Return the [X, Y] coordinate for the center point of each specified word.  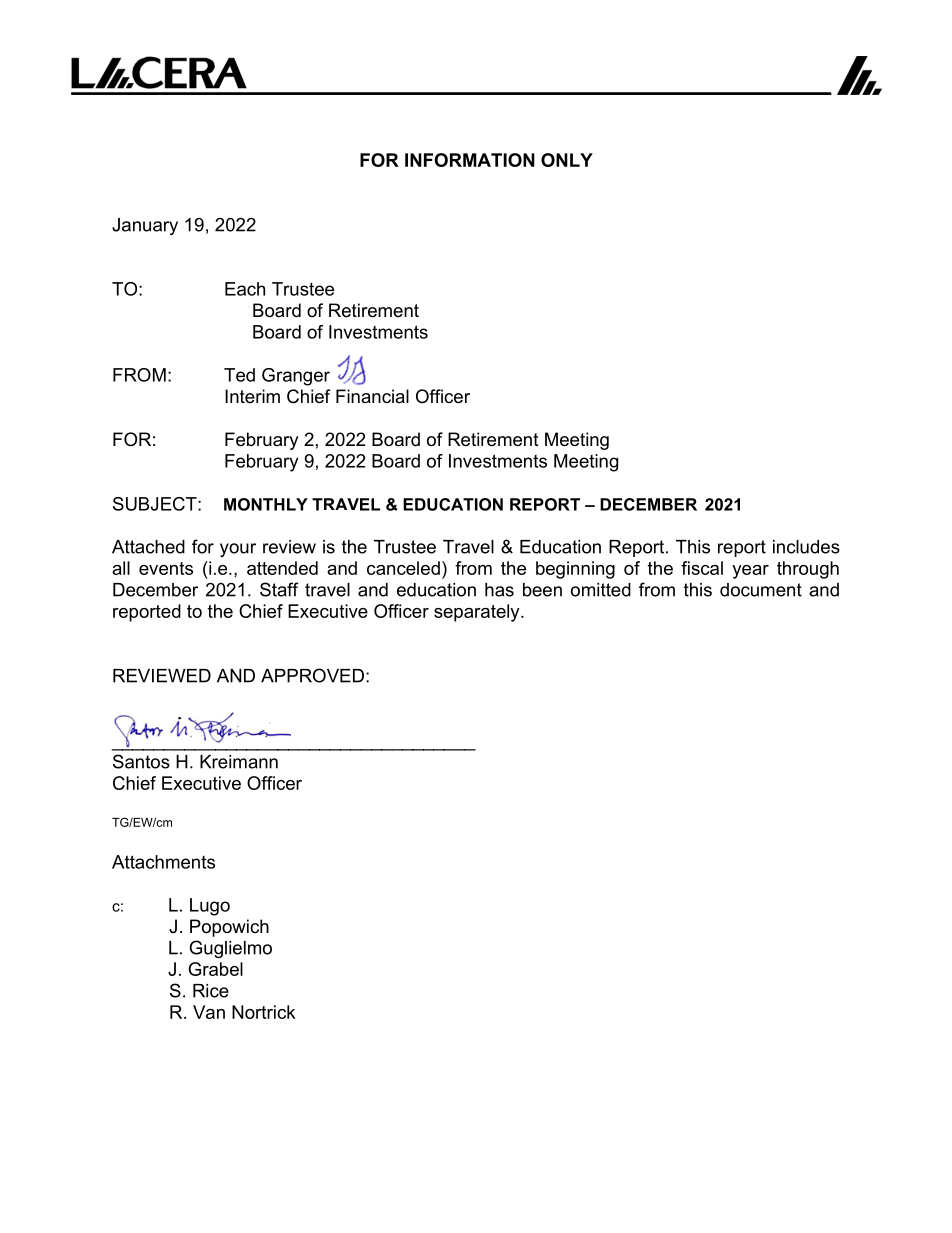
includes [806, 547]
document [761, 590]
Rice [211, 991]
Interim [252, 396]
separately [478, 613]
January [145, 226]
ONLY [567, 160]
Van [209, 1012]
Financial [372, 396]
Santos [141, 761]
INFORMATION [470, 160]
